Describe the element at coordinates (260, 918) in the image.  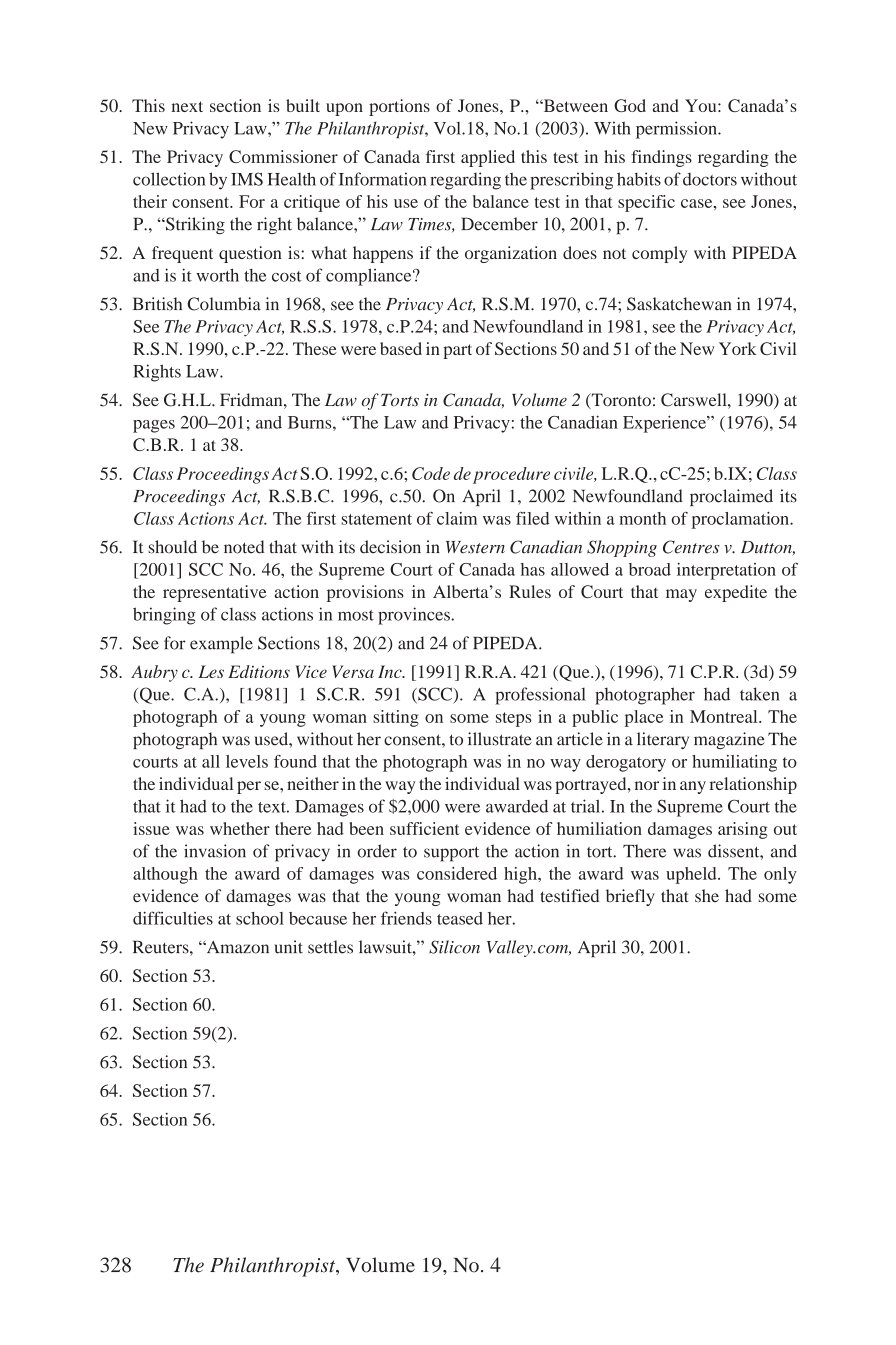
I see `school` at that location.
